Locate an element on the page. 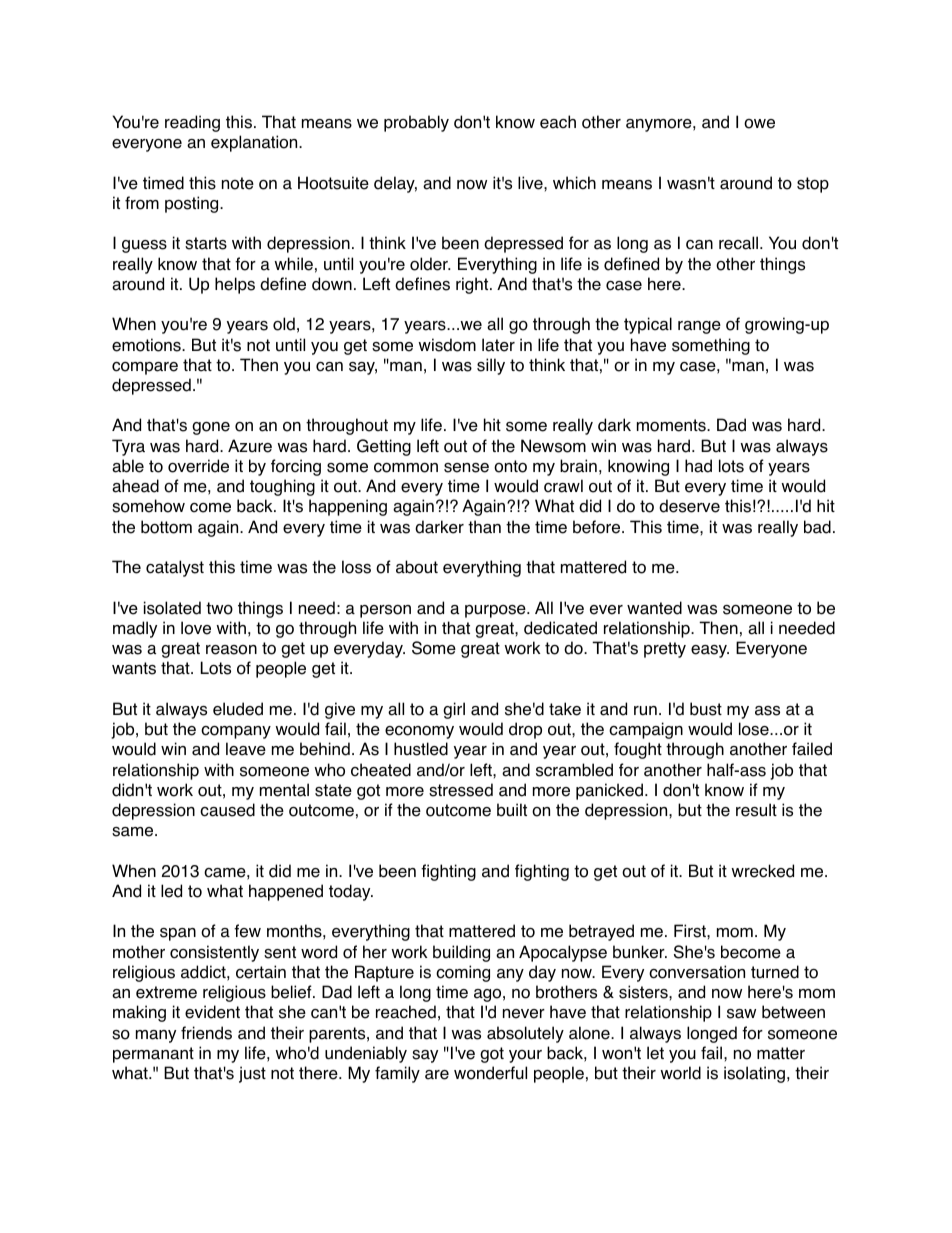 This page has width=952, height=1233. easy is located at coordinates (710, 651).
